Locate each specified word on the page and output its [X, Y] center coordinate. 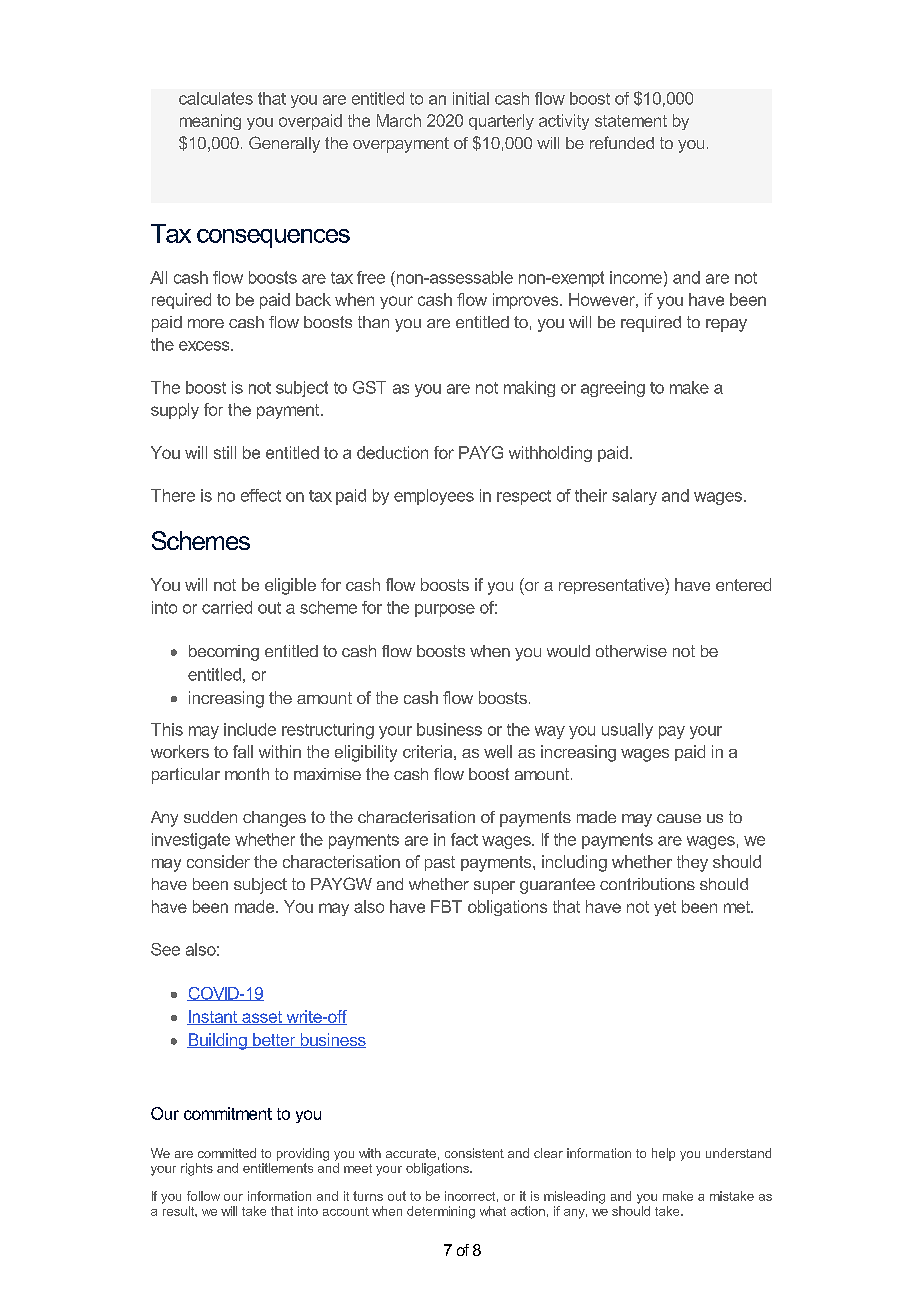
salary [634, 497]
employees [434, 497]
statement [631, 121]
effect [261, 495]
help [663, 1154]
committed [227, 1153]
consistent [474, 1153]
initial [471, 98]
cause [679, 818]
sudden [210, 817]
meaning [210, 122]
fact [464, 839]
